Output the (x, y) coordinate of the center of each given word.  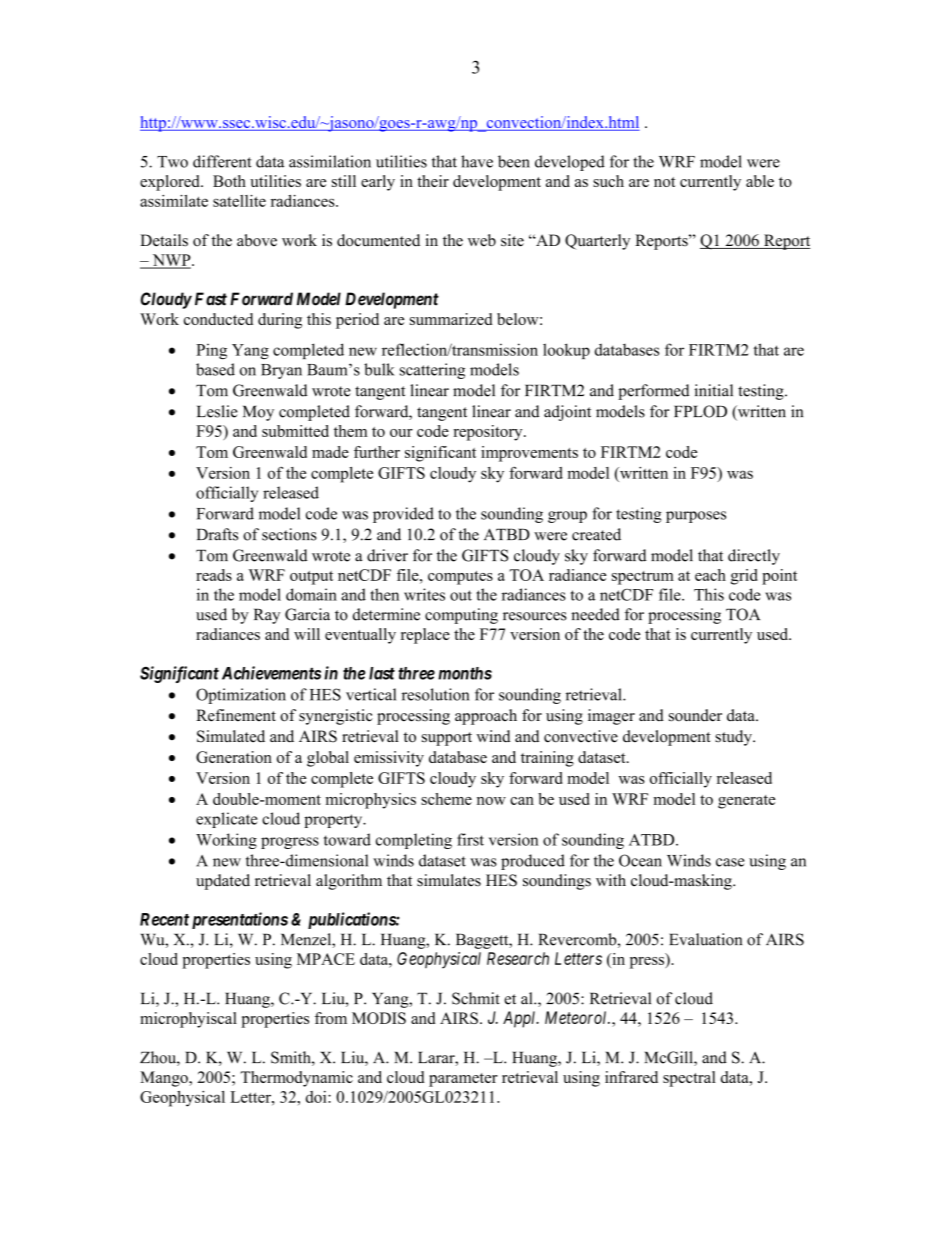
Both (229, 181)
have (477, 161)
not (665, 182)
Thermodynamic (296, 1079)
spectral (689, 1079)
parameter (463, 1080)
